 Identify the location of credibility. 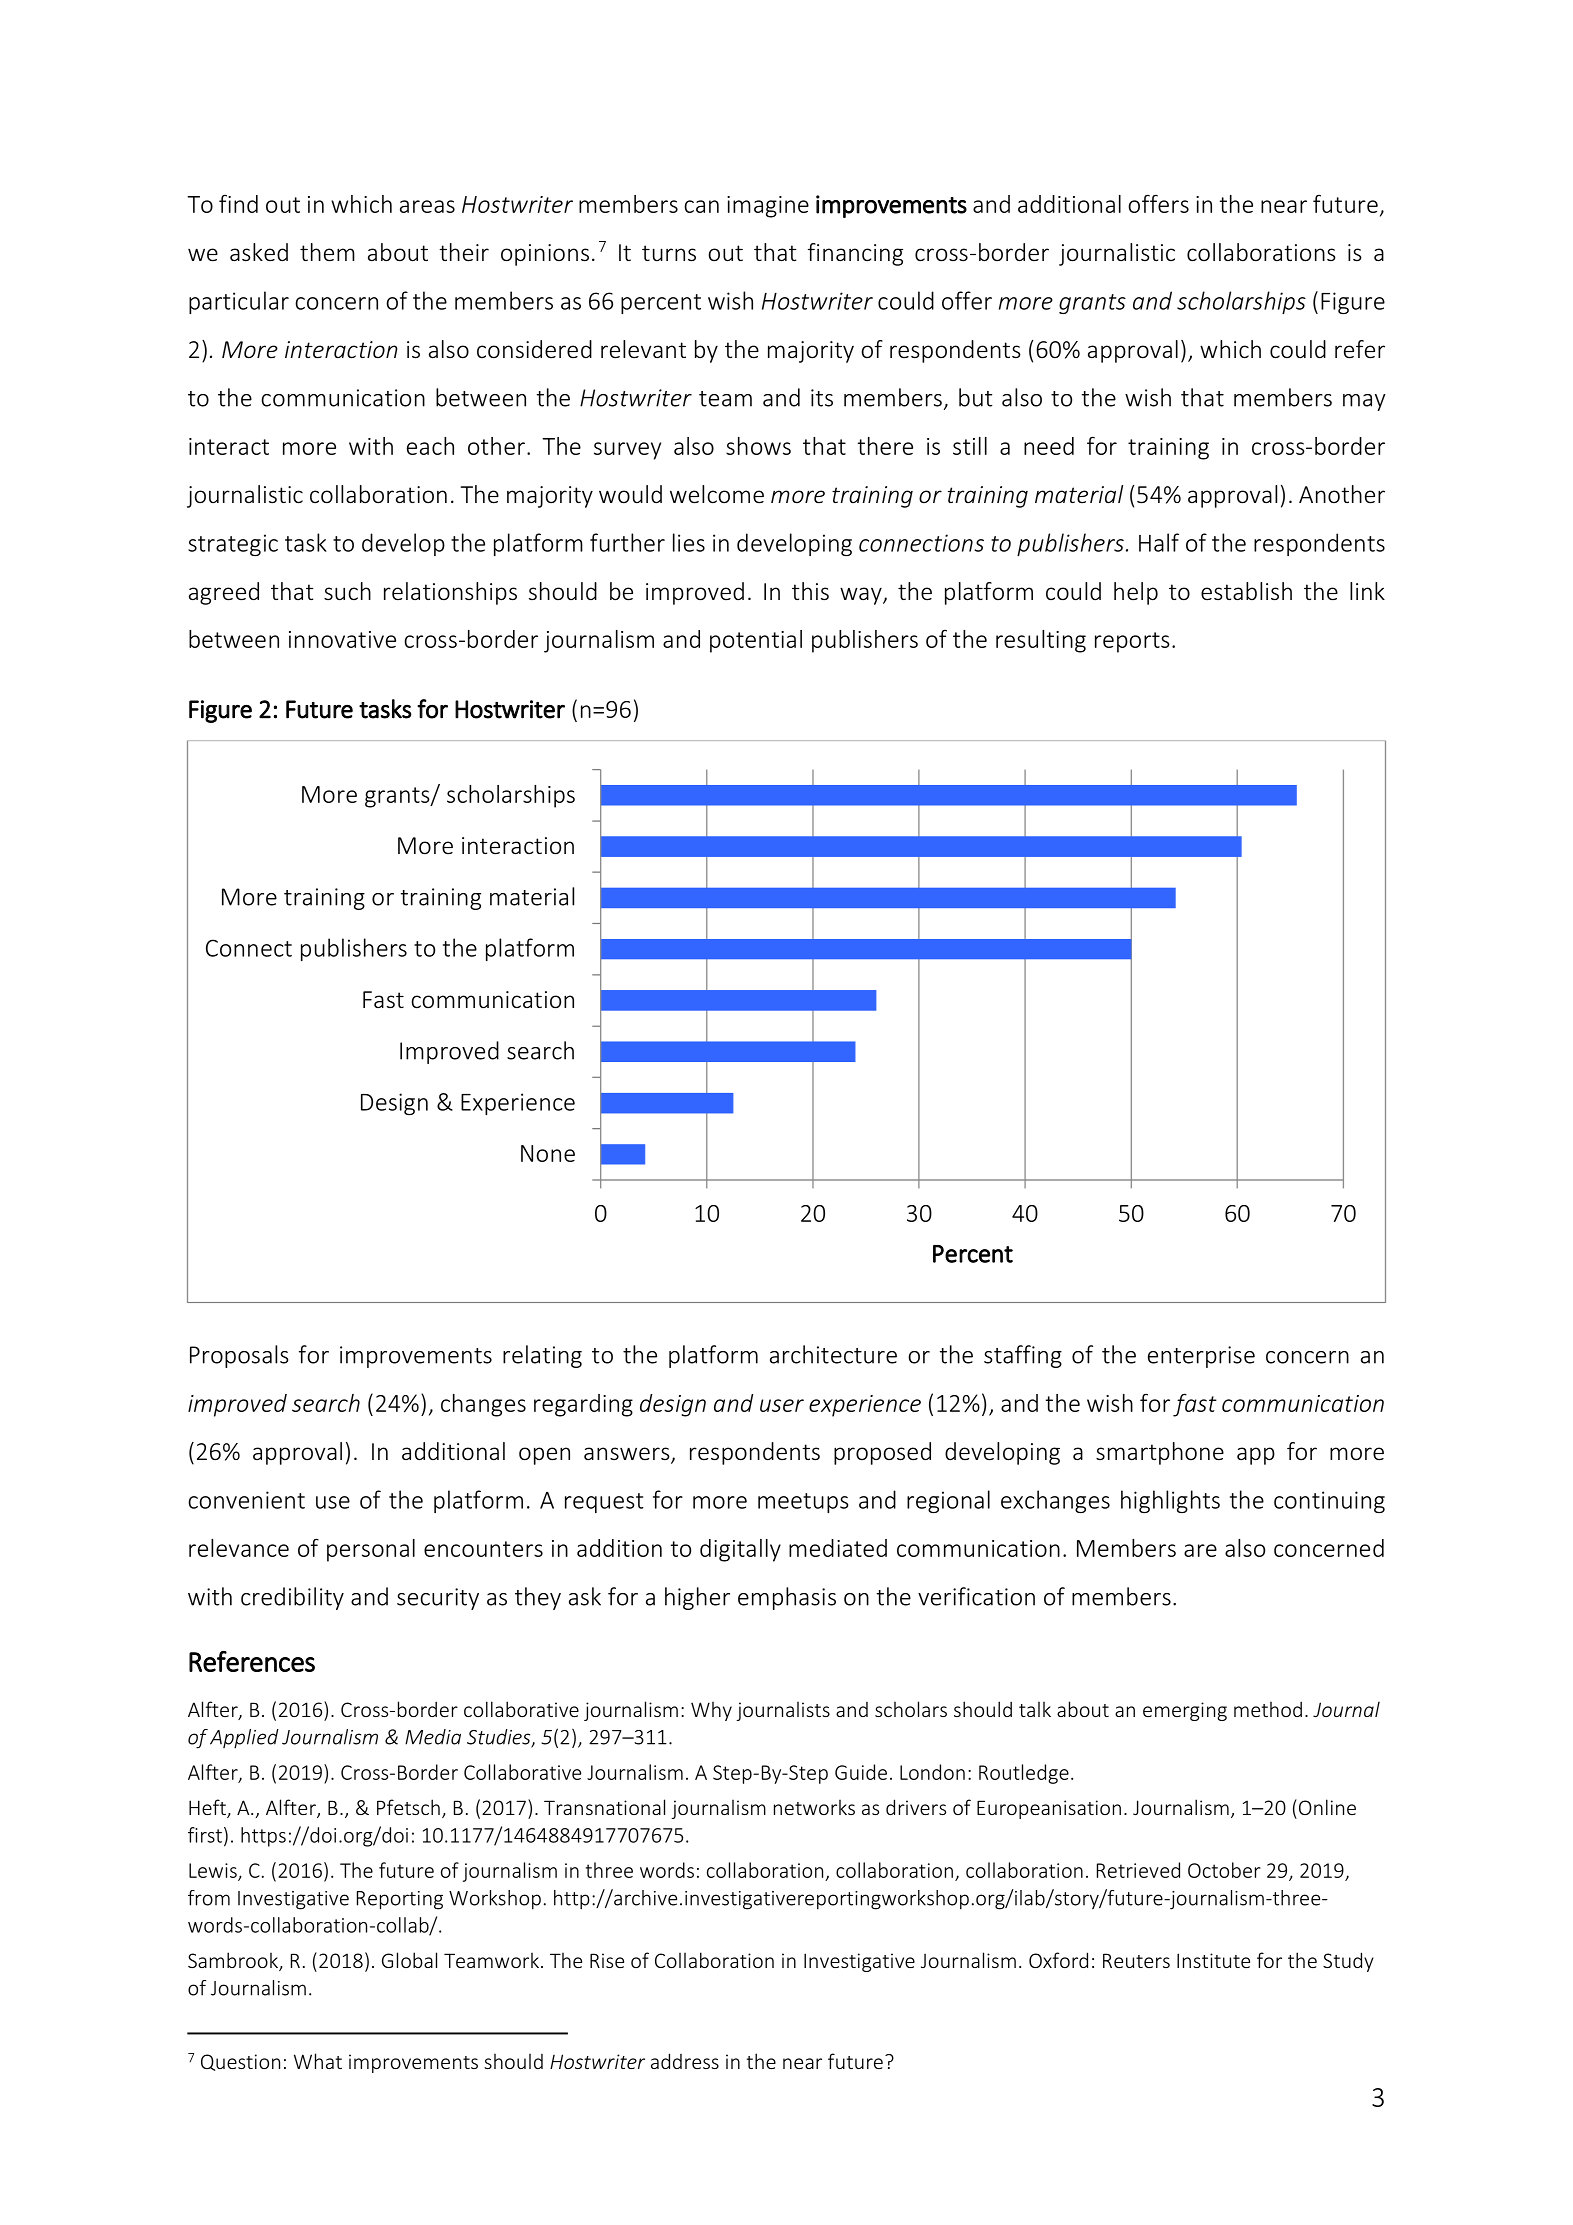
(292, 1598).
